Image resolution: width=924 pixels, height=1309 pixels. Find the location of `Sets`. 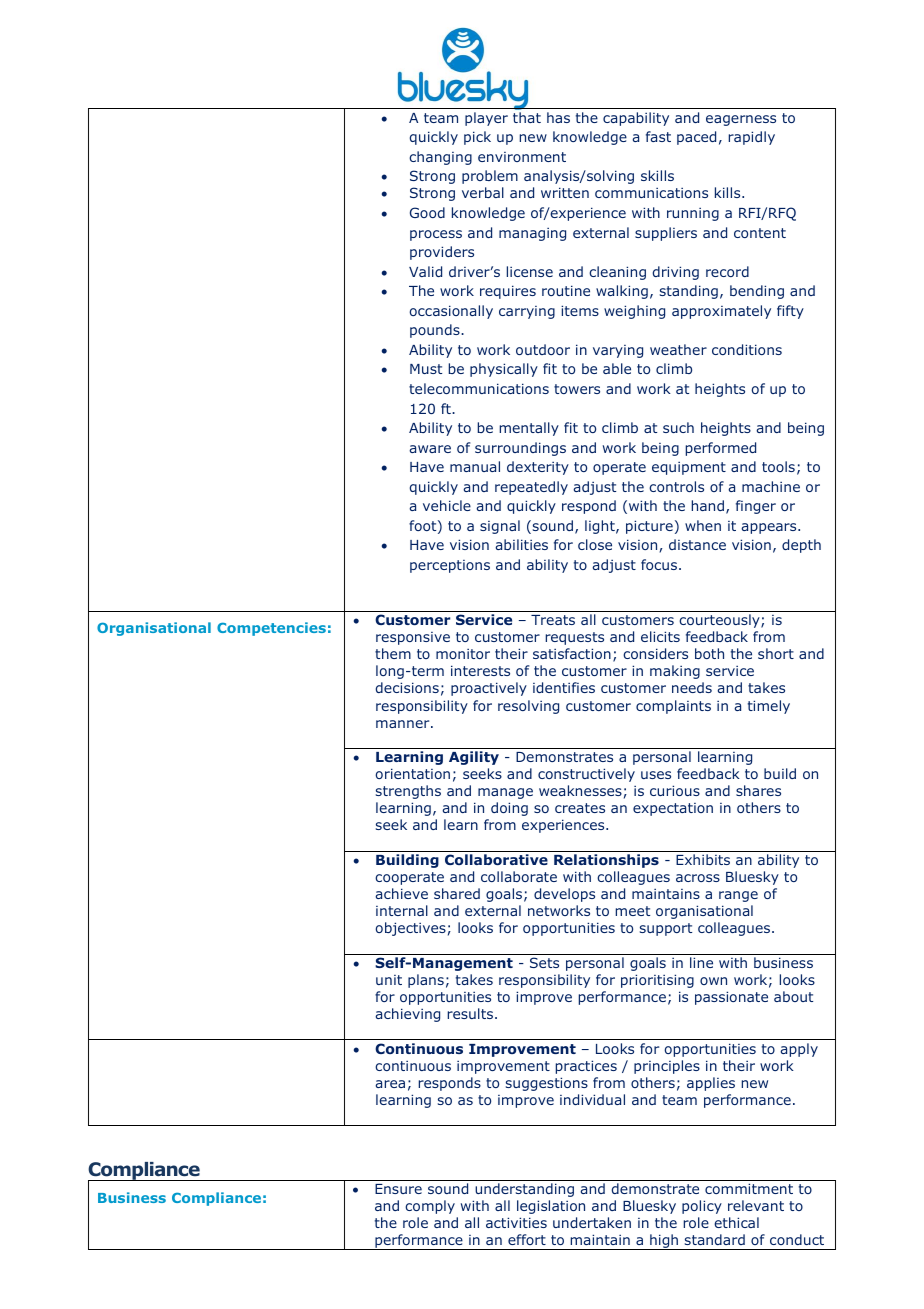

Sets is located at coordinates (544, 962).
